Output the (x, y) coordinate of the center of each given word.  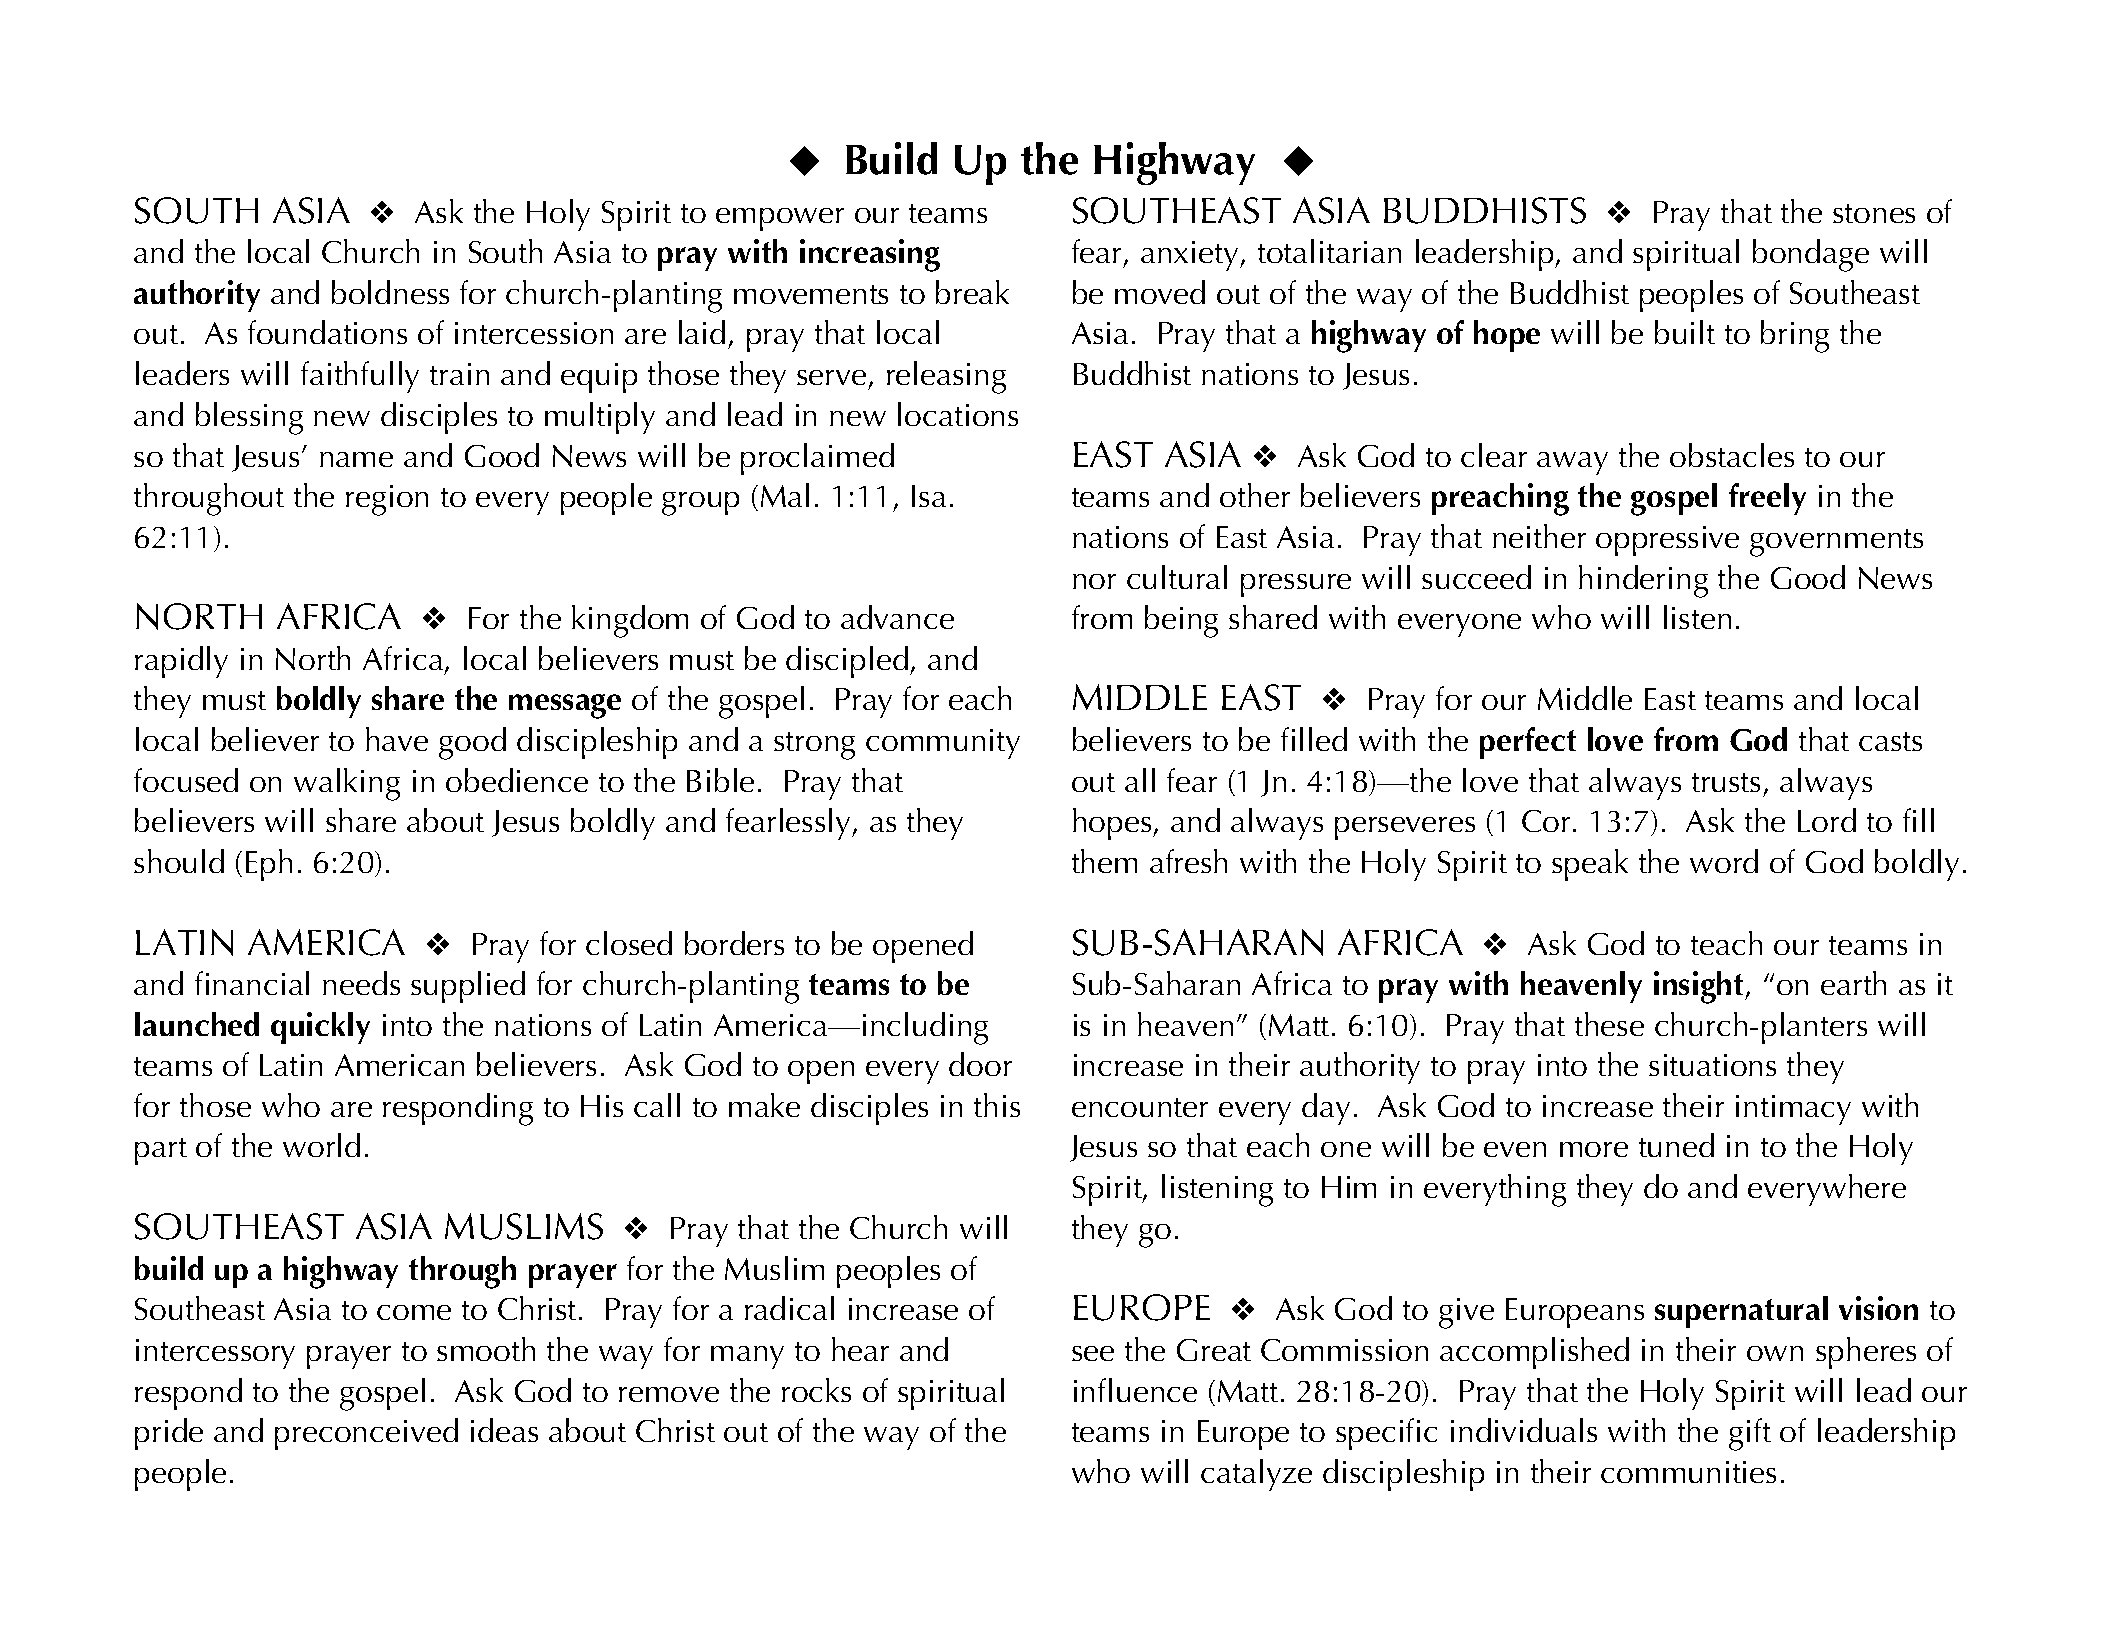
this (997, 1105)
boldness (390, 292)
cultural (1177, 577)
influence (1135, 1390)
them (1104, 861)
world (321, 1145)
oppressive (1667, 541)
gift (1750, 1434)
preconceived (366, 1434)
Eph (269, 865)
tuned (1676, 1145)
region (387, 500)
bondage (1811, 255)
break (972, 292)
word (1724, 861)
